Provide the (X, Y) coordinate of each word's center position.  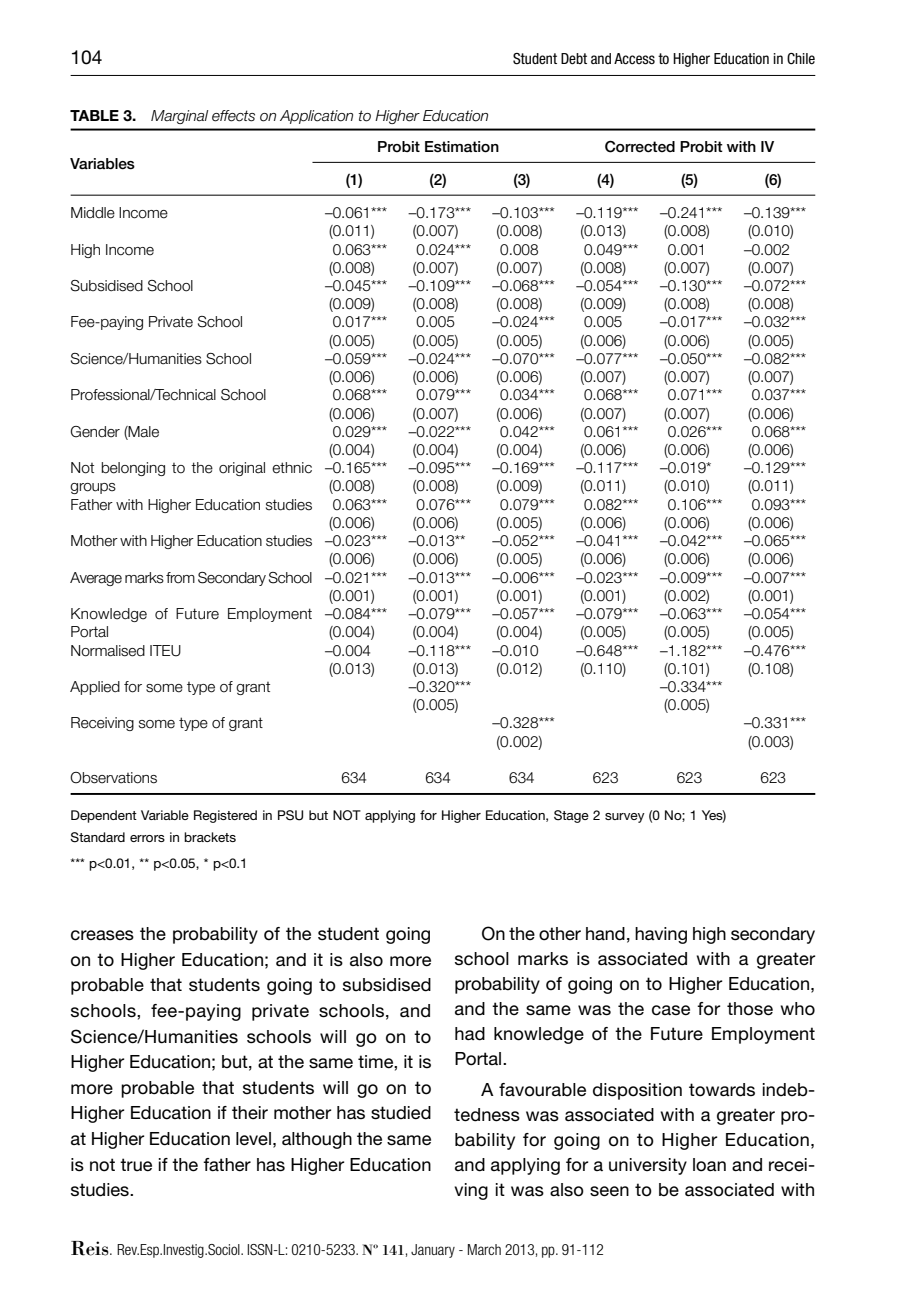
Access (634, 59)
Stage (571, 816)
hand (605, 934)
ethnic (292, 468)
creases (102, 935)
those (750, 1009)
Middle (93, 213)
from (180, 578)
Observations (113, 778)
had (470, 1034)
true (136, 1165)
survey (625, 818)
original (242, 469)
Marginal (179, 117)
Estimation (462, 147)
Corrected (640, 146)
